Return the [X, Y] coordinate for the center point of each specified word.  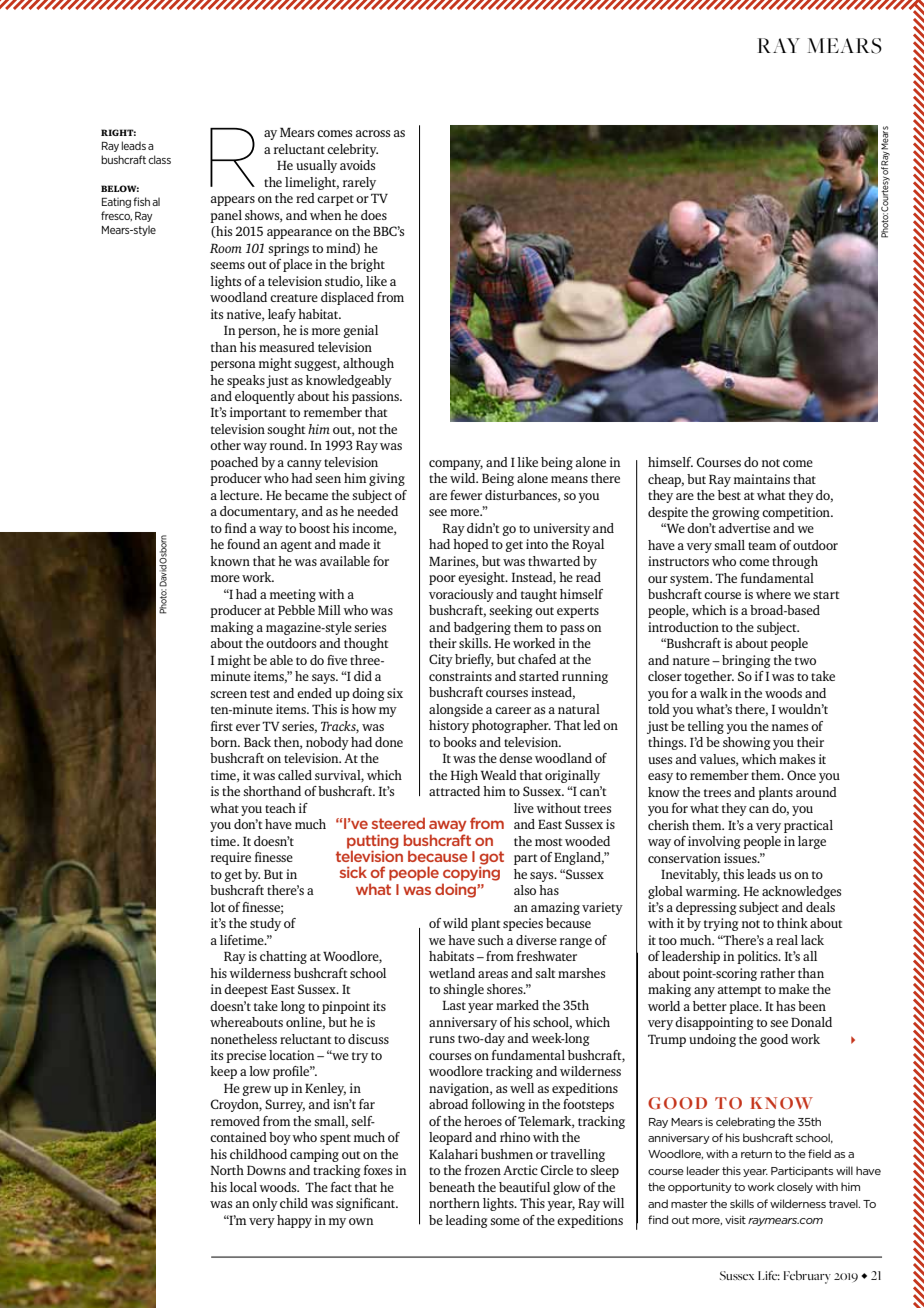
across [373, 133]
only [265, 1204]
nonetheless [244, 1039]
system [691, 580]
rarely [359, 183]
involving [714, 842]
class [159, 159]
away [448, 826]
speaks [246, 381]
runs [442, 1039]
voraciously [461, 595]
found [243, 544]
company [456, 465]
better [710, 1006]
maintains [762, 479]
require [231, 858]
